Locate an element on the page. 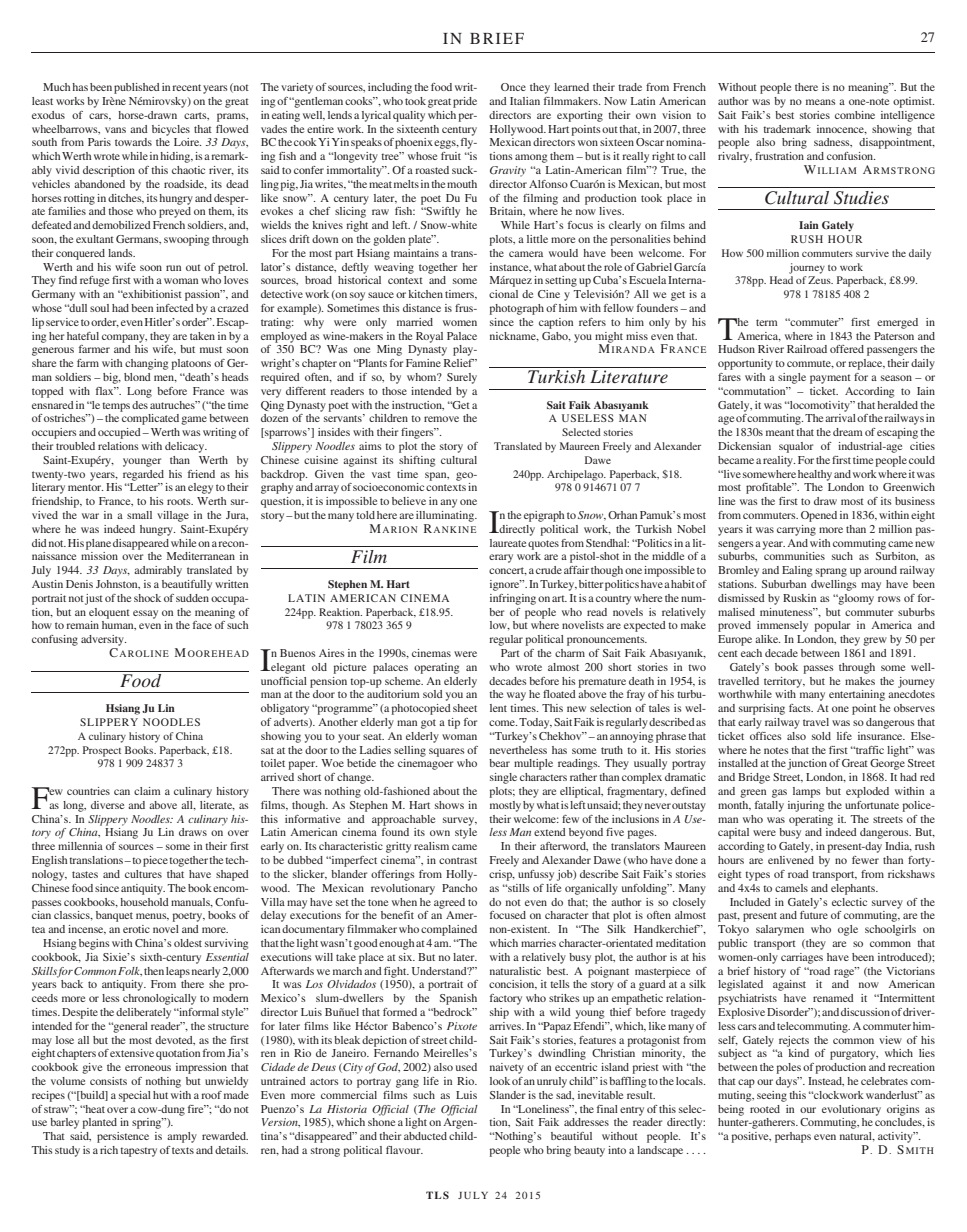 This image has width=967, height=1232. adversity is located at coordinates (103, 640).
